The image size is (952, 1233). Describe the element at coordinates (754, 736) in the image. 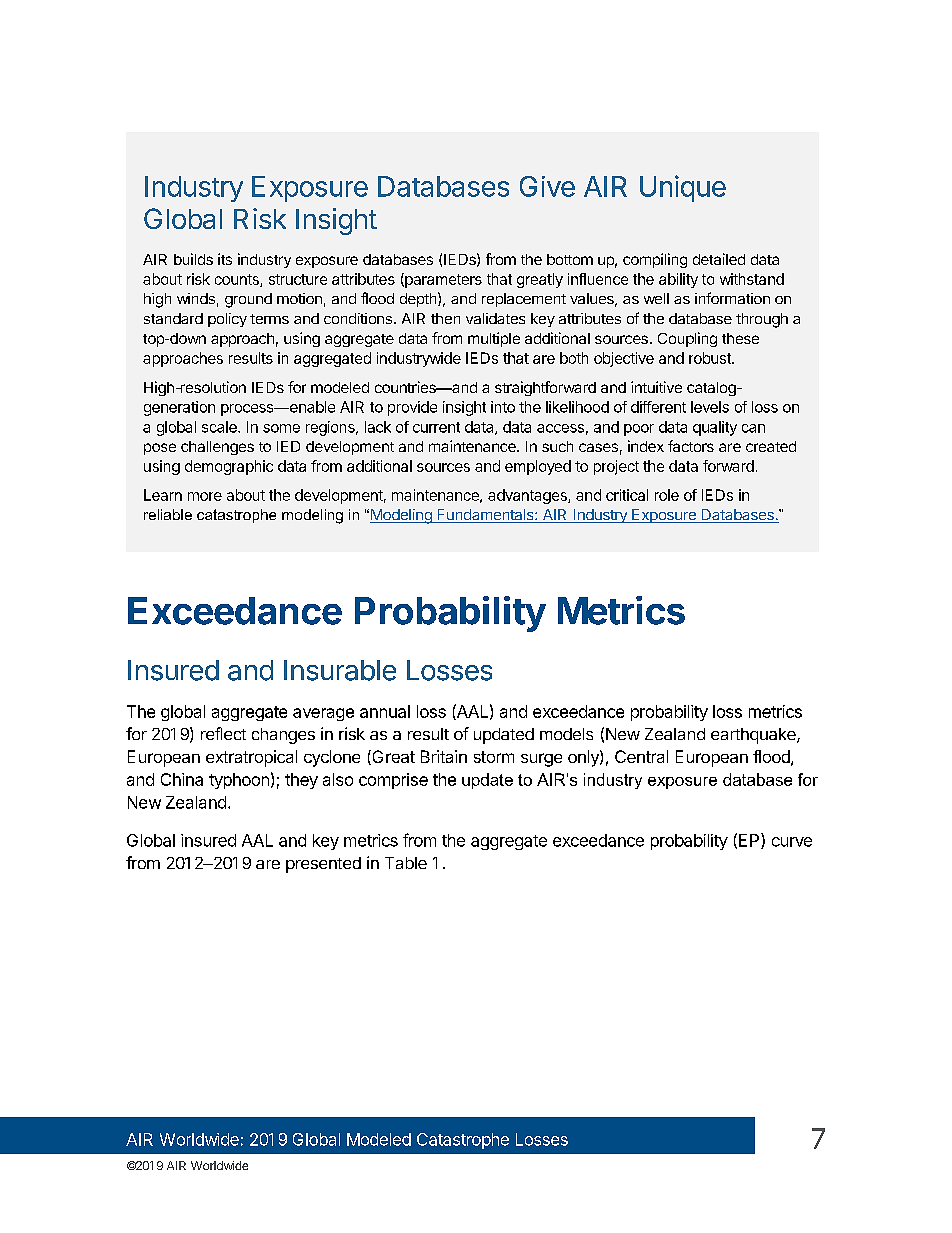

I see `earthquake` at that location.
